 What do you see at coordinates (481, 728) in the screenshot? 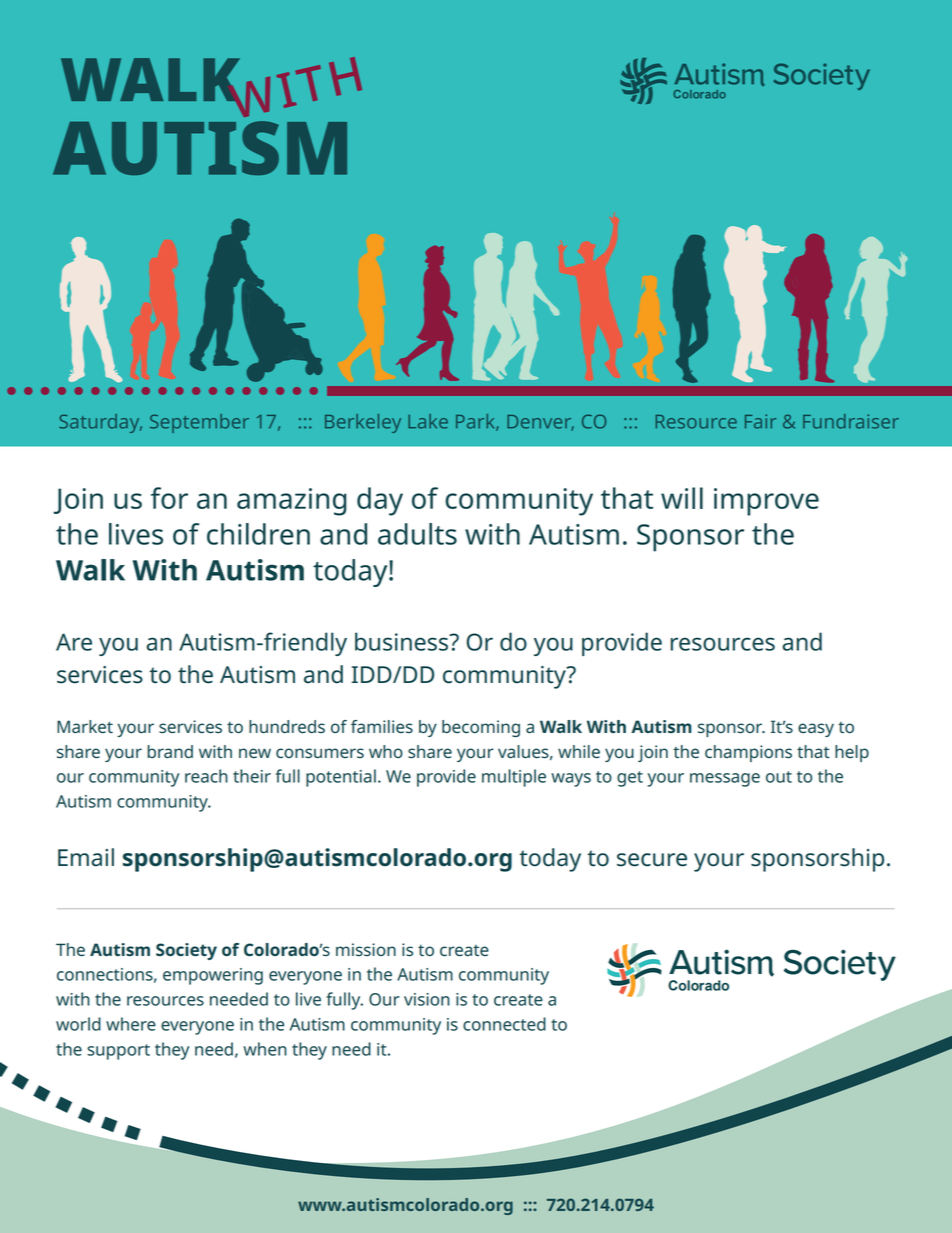
I see `becoming` at bounding box center [481, 728].
